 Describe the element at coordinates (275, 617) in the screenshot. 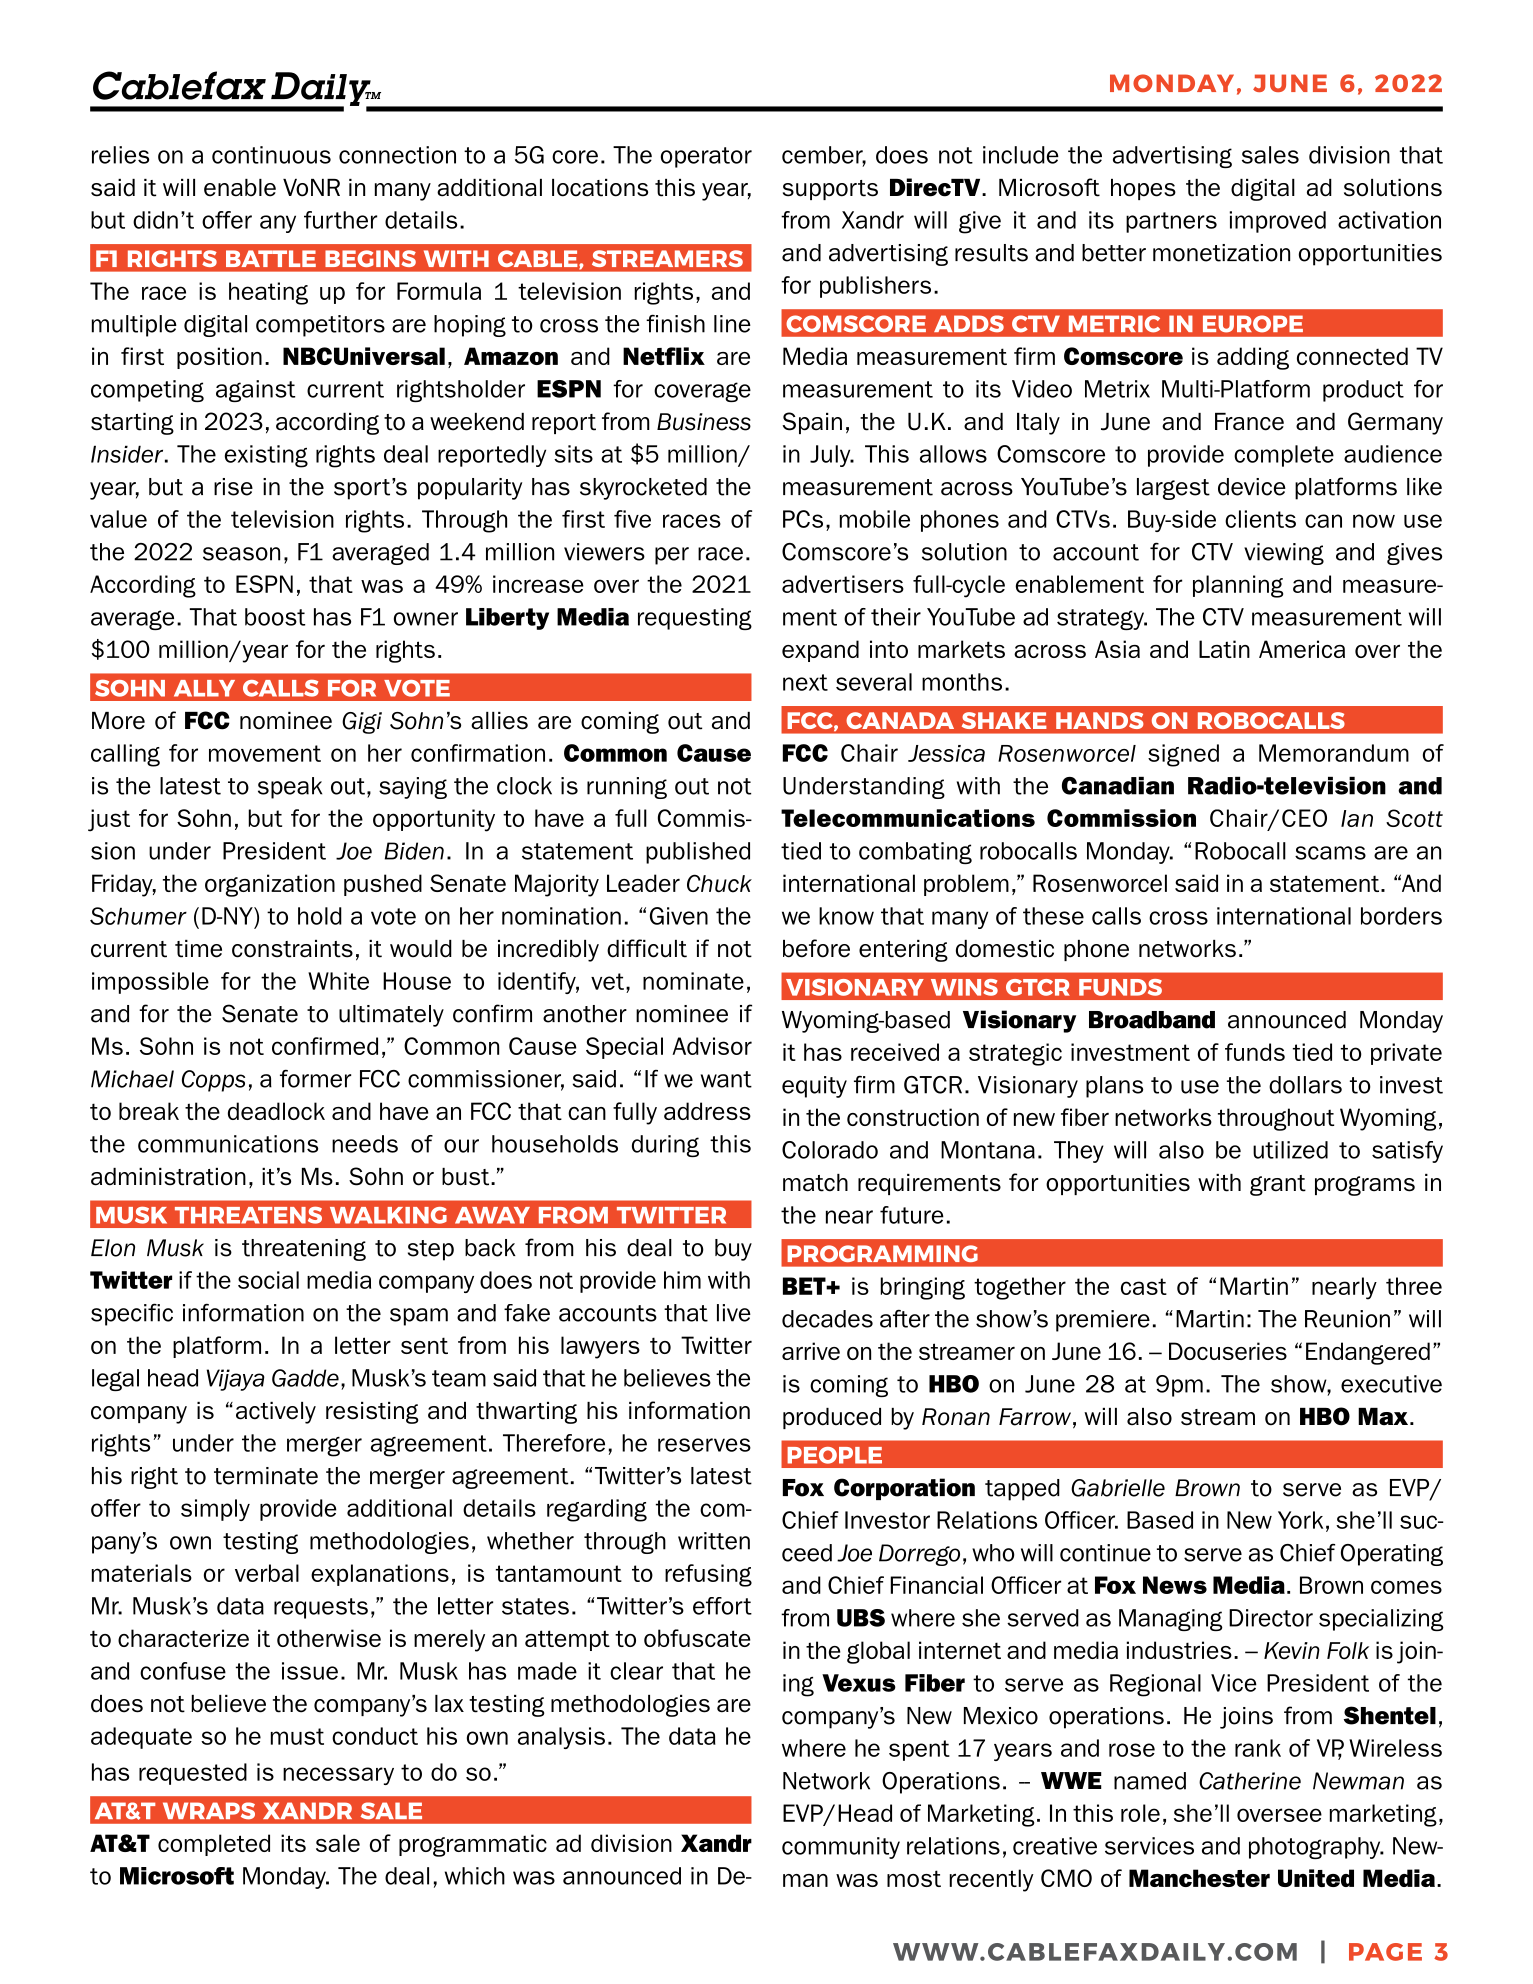

I see `boost` at that location.
